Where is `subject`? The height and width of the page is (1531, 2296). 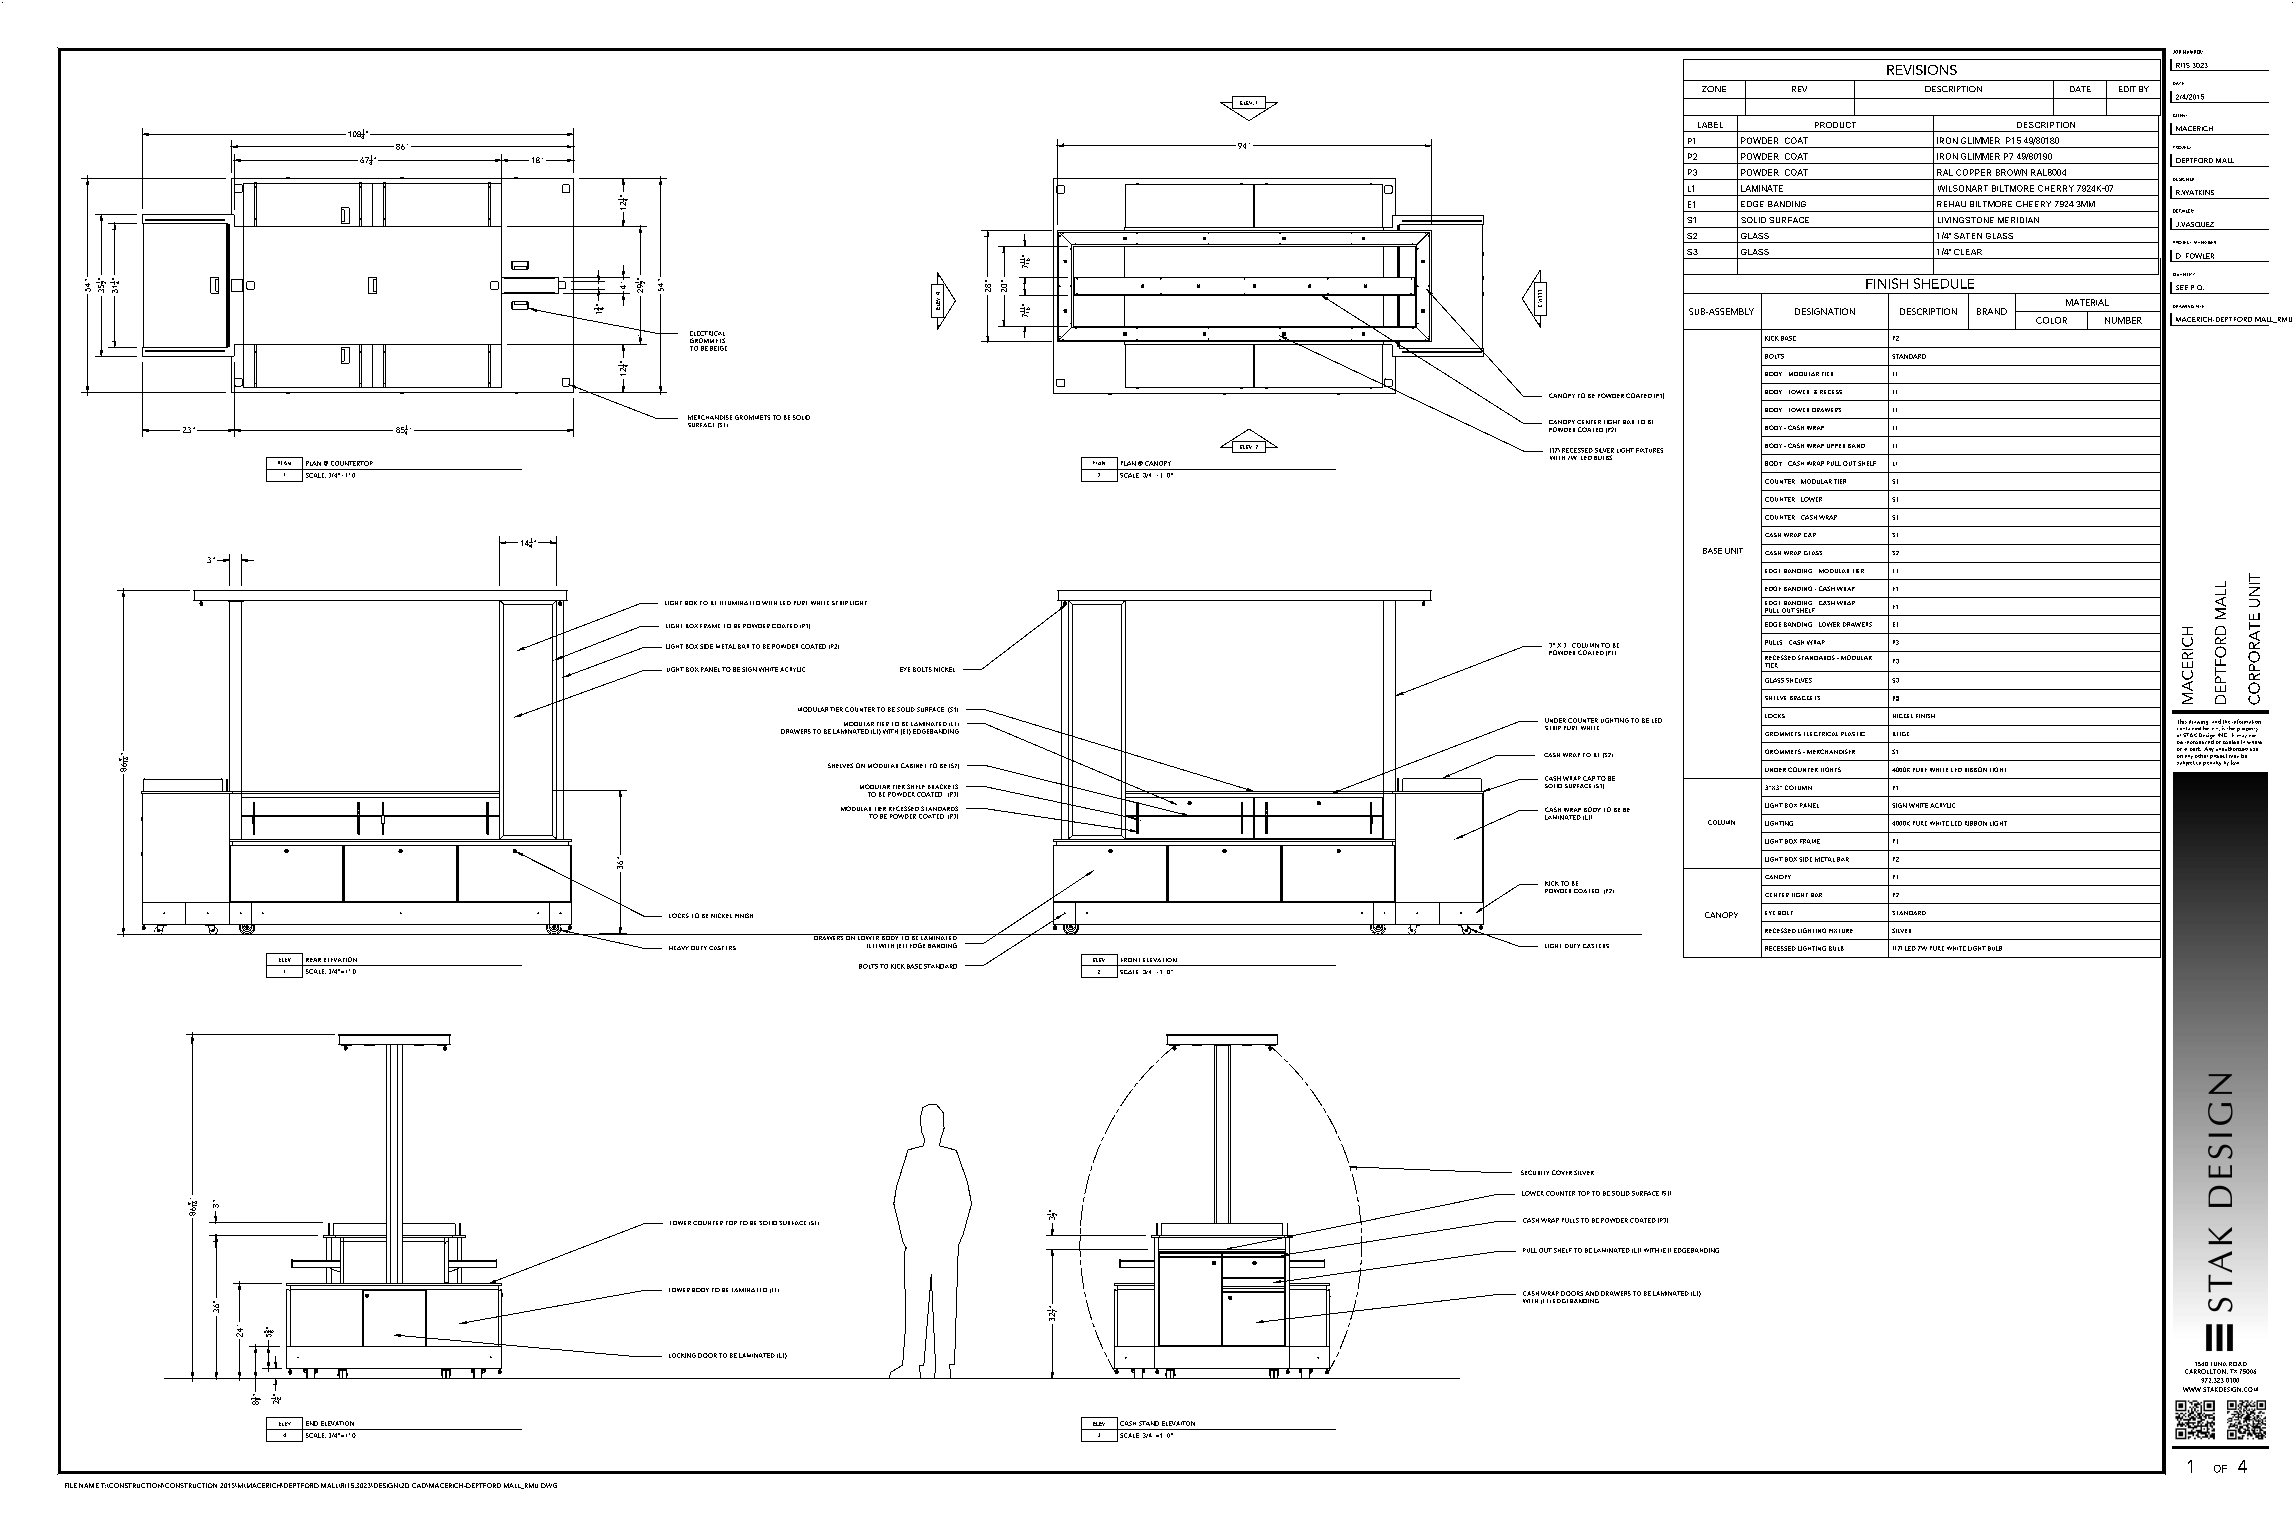 subject is located at coordinates (2186, 762).
